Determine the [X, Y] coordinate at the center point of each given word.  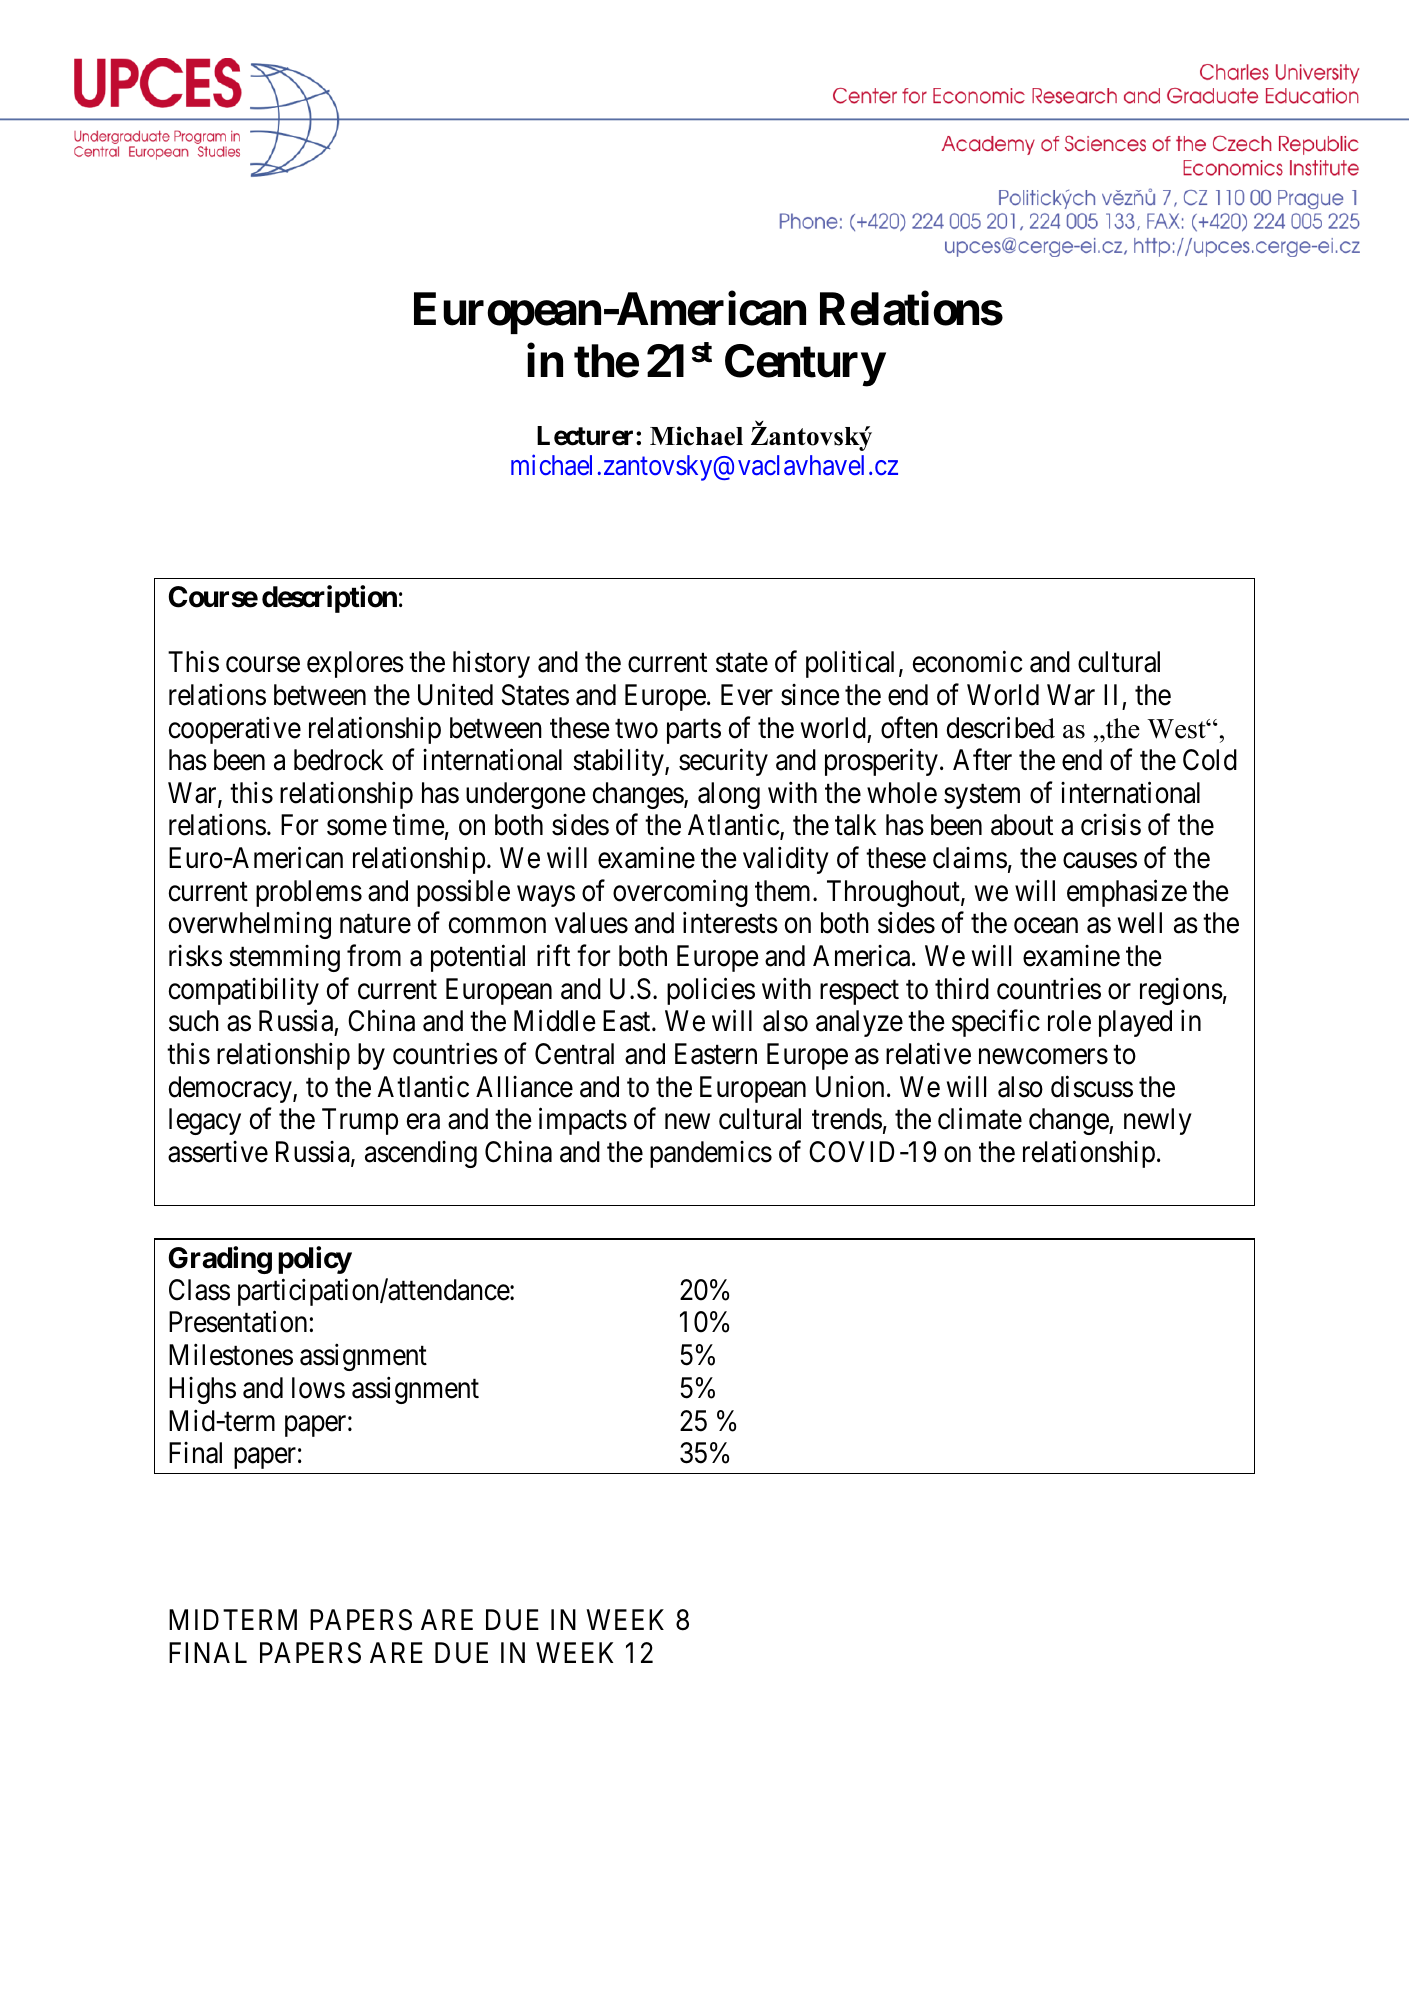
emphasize [1127, 893]
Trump [360, 1122]
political [850, 664]
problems [309, 893]
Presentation [238, 1322]
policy [315, 1260]
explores [355, 664]
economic [967, 662]
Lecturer [587, 436]
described [1001, 727]
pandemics [711, 1154]
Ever [747, 695]
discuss [1092, 1086]
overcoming [680, 893]
